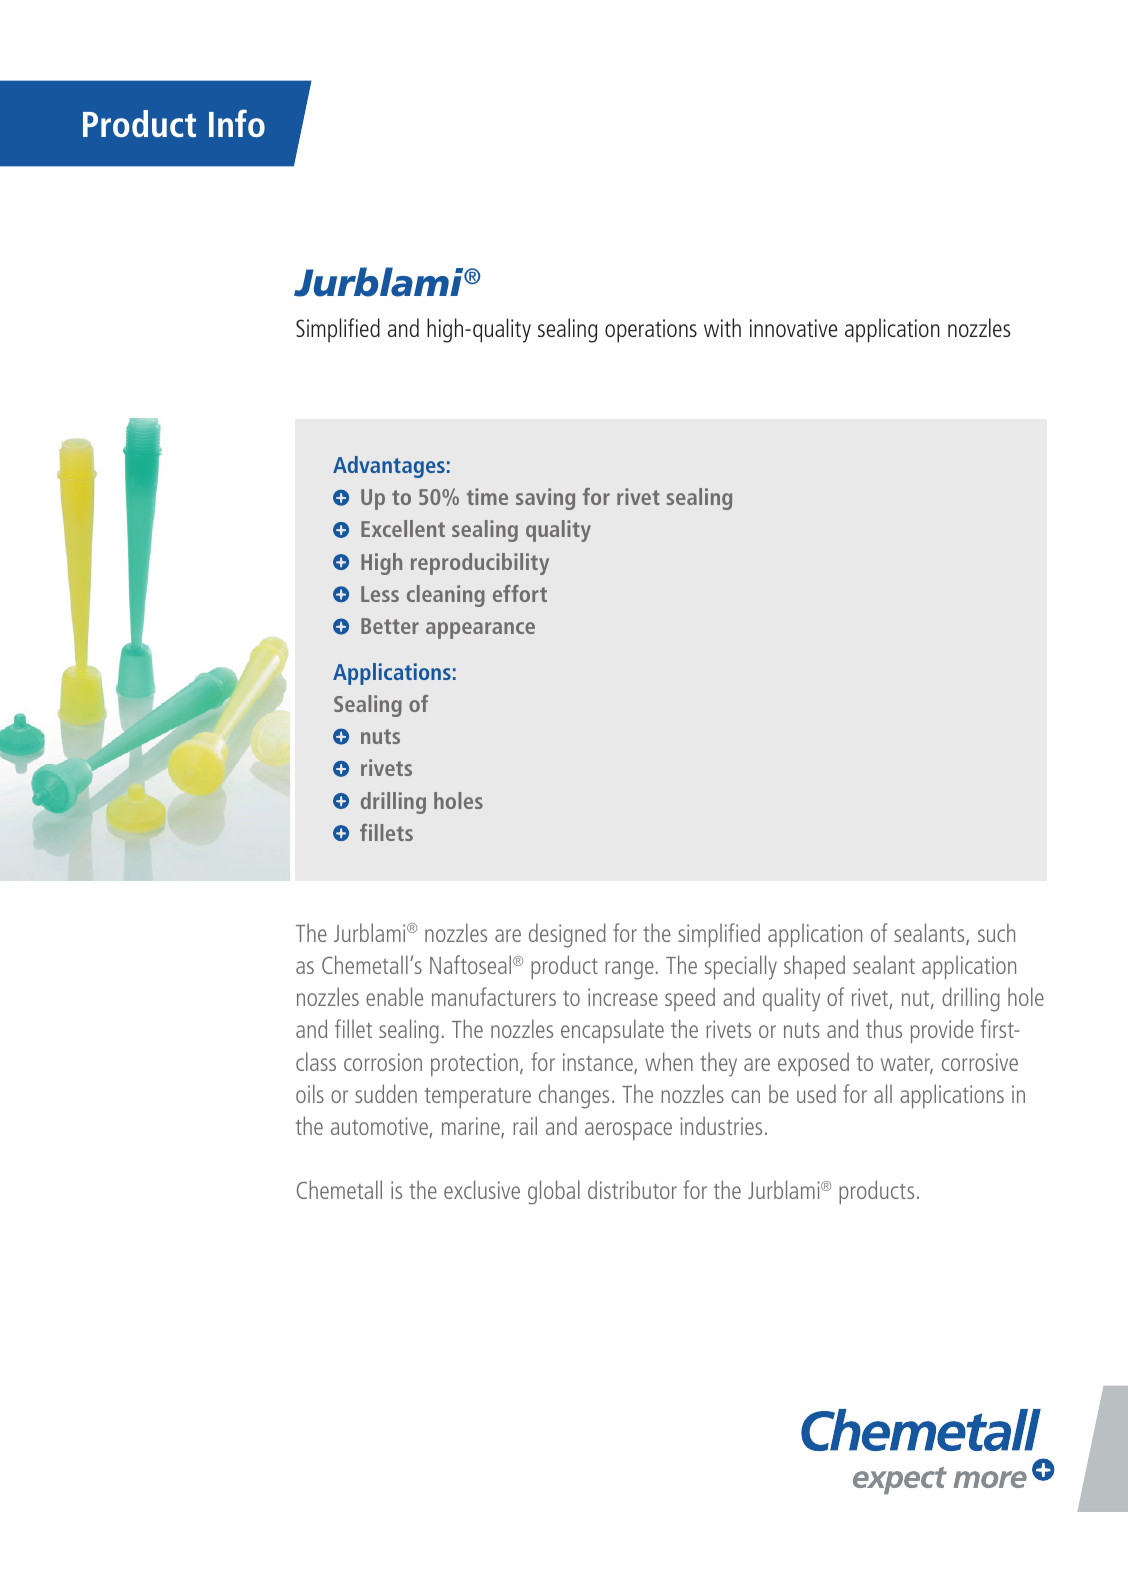 The image size is (1128, 1595). Describe the element at coordinates (793, 328) in the document. I see `innovative` at that location.
